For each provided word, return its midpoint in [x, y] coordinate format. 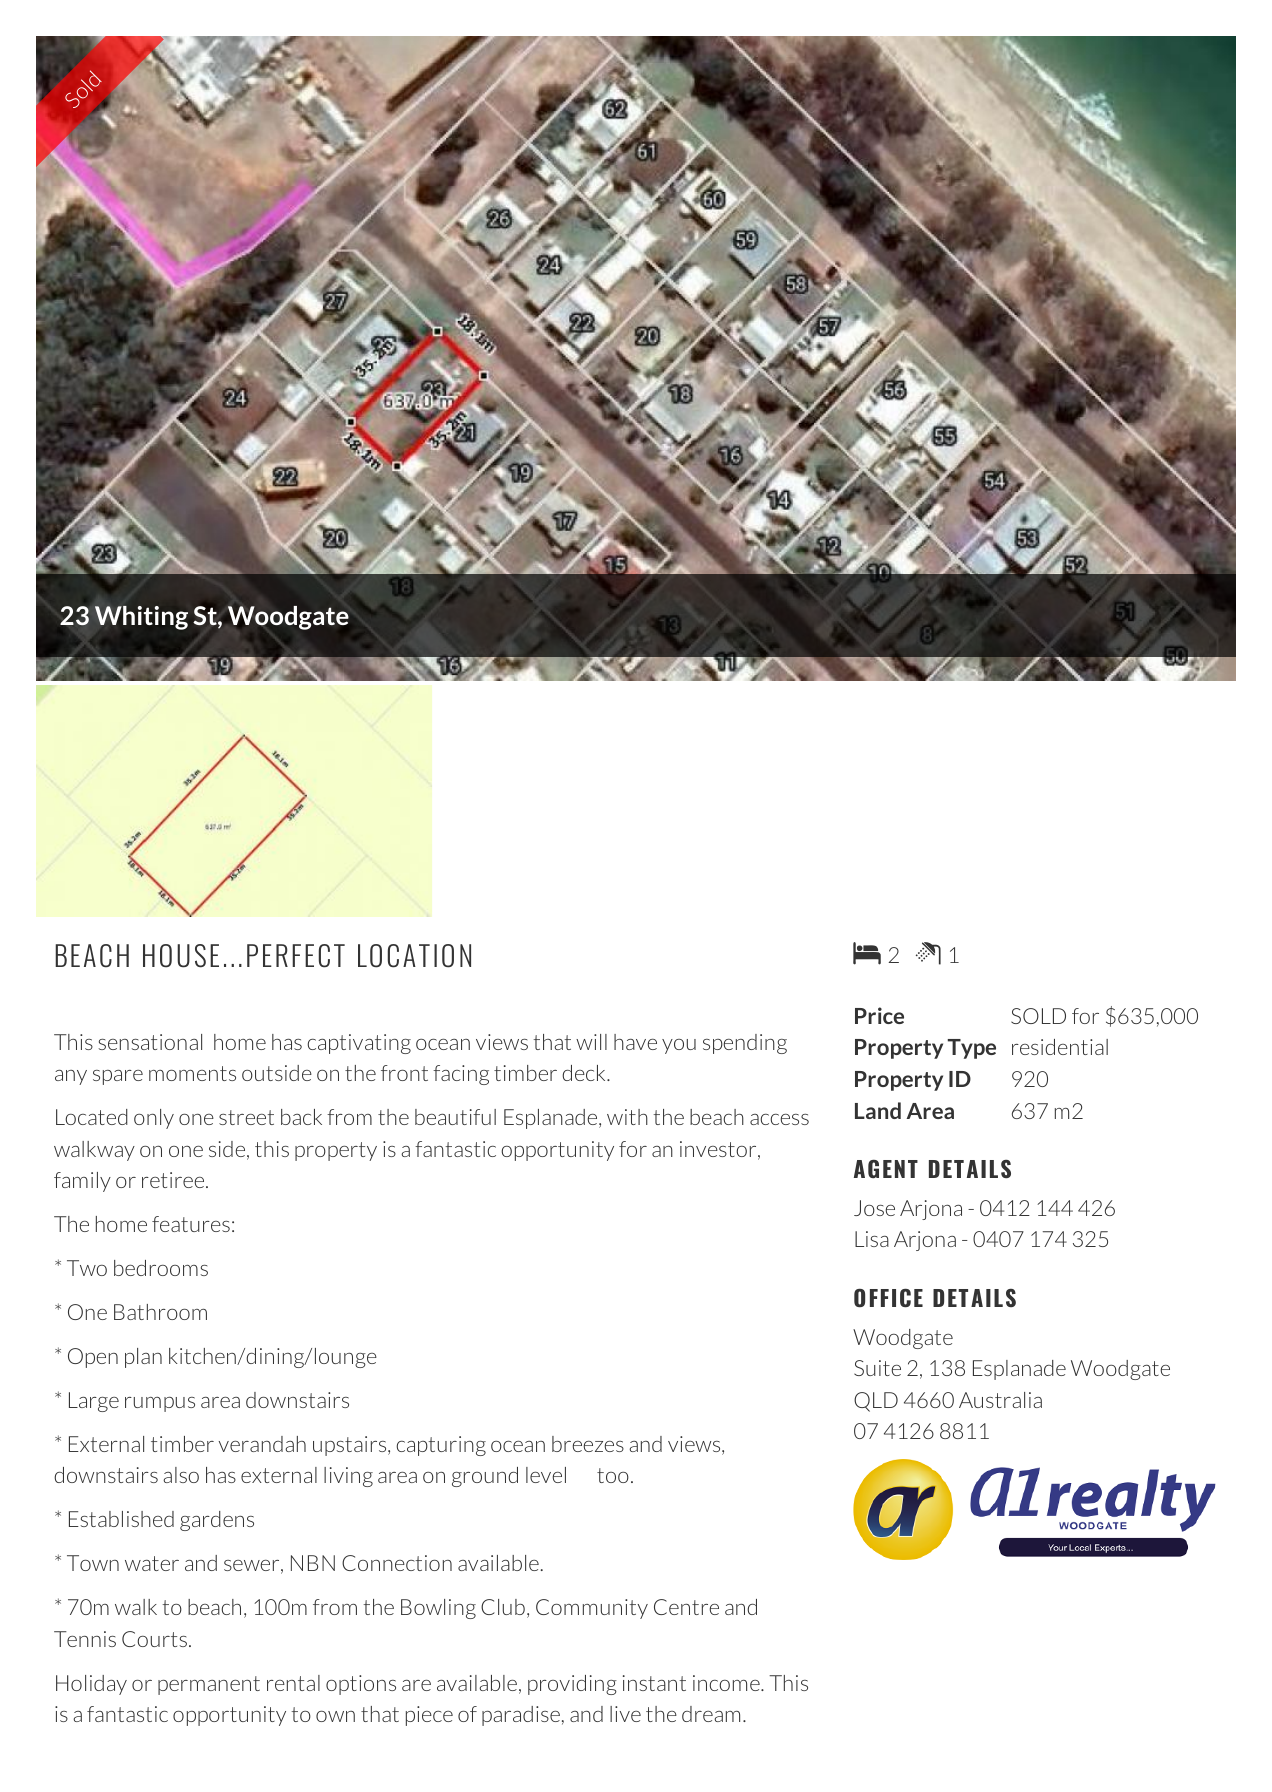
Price [879, 1015]
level [546, 1475]
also [181, 1475]
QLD [876, 1402]
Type [972, 1049]
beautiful [455, 1117]
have [635, 1042]
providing [572, 1685]
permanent [209, 1685]
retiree [174, 1180]
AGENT [886, 1169]
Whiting [141, 618]
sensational [150, 1042]
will [591, 1042]
